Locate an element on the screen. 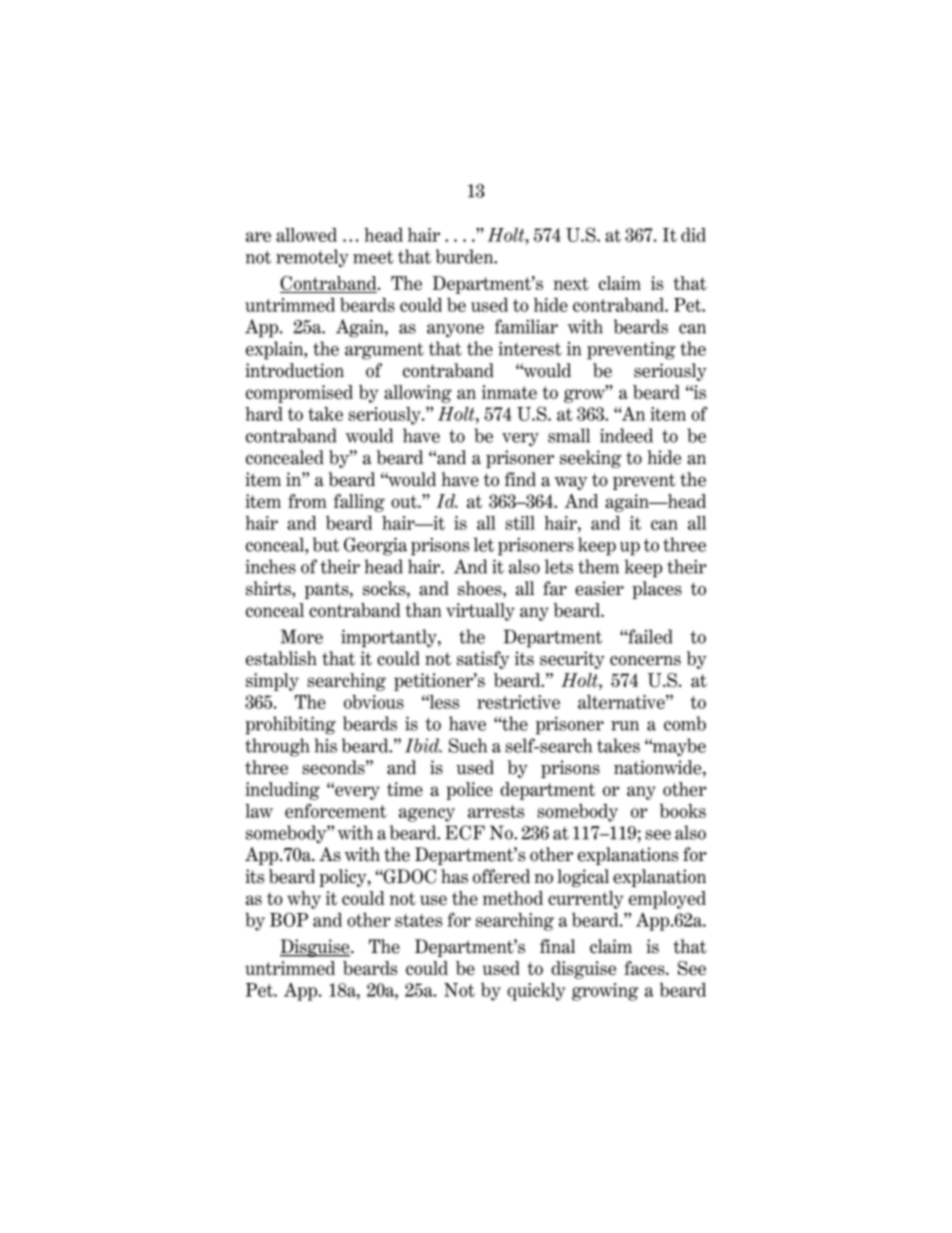 The width and height of the screenshot is (952, 1233). remotely is located at coordinates (312, 258).
